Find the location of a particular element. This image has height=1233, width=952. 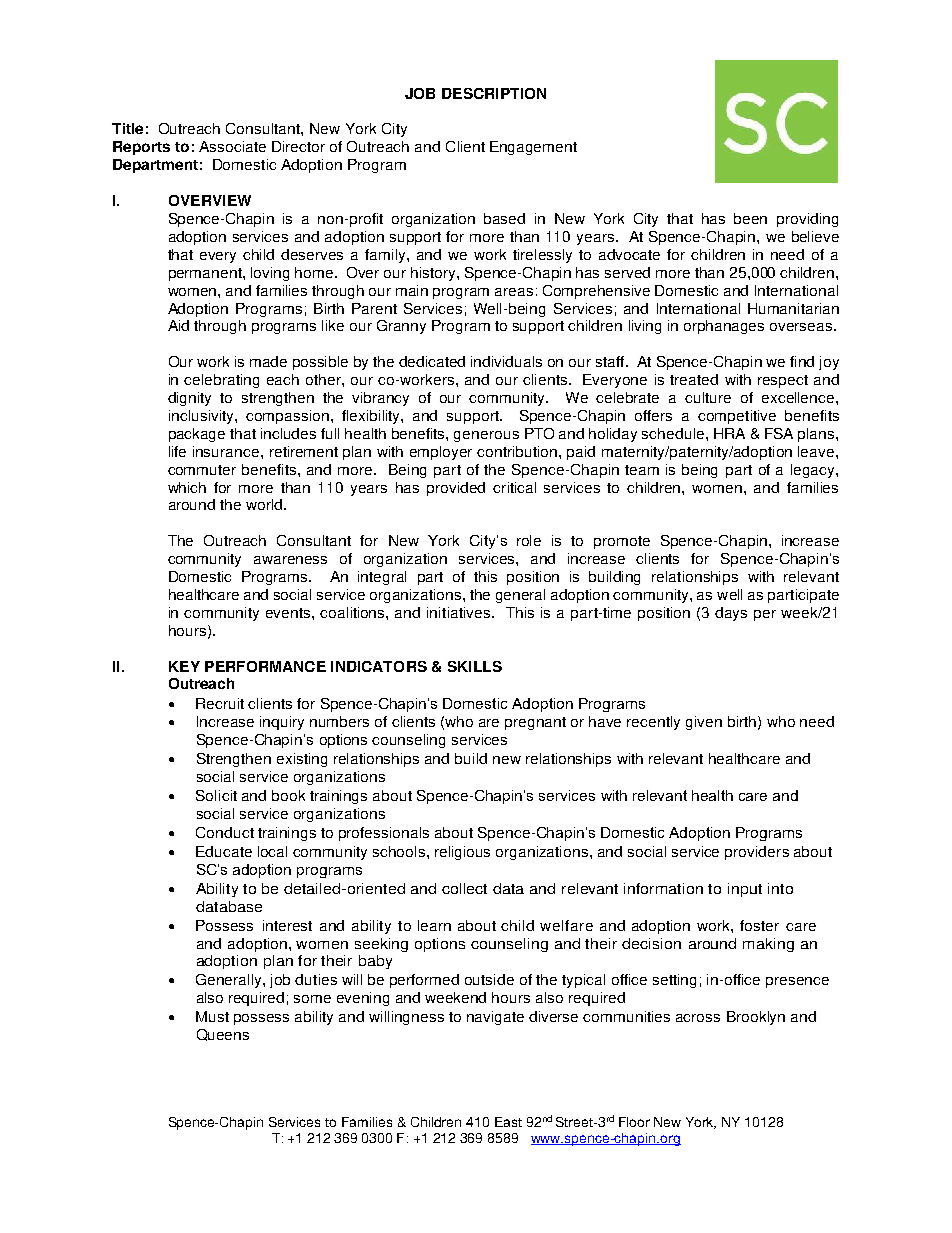

events is located at coordinates (289, 613).
